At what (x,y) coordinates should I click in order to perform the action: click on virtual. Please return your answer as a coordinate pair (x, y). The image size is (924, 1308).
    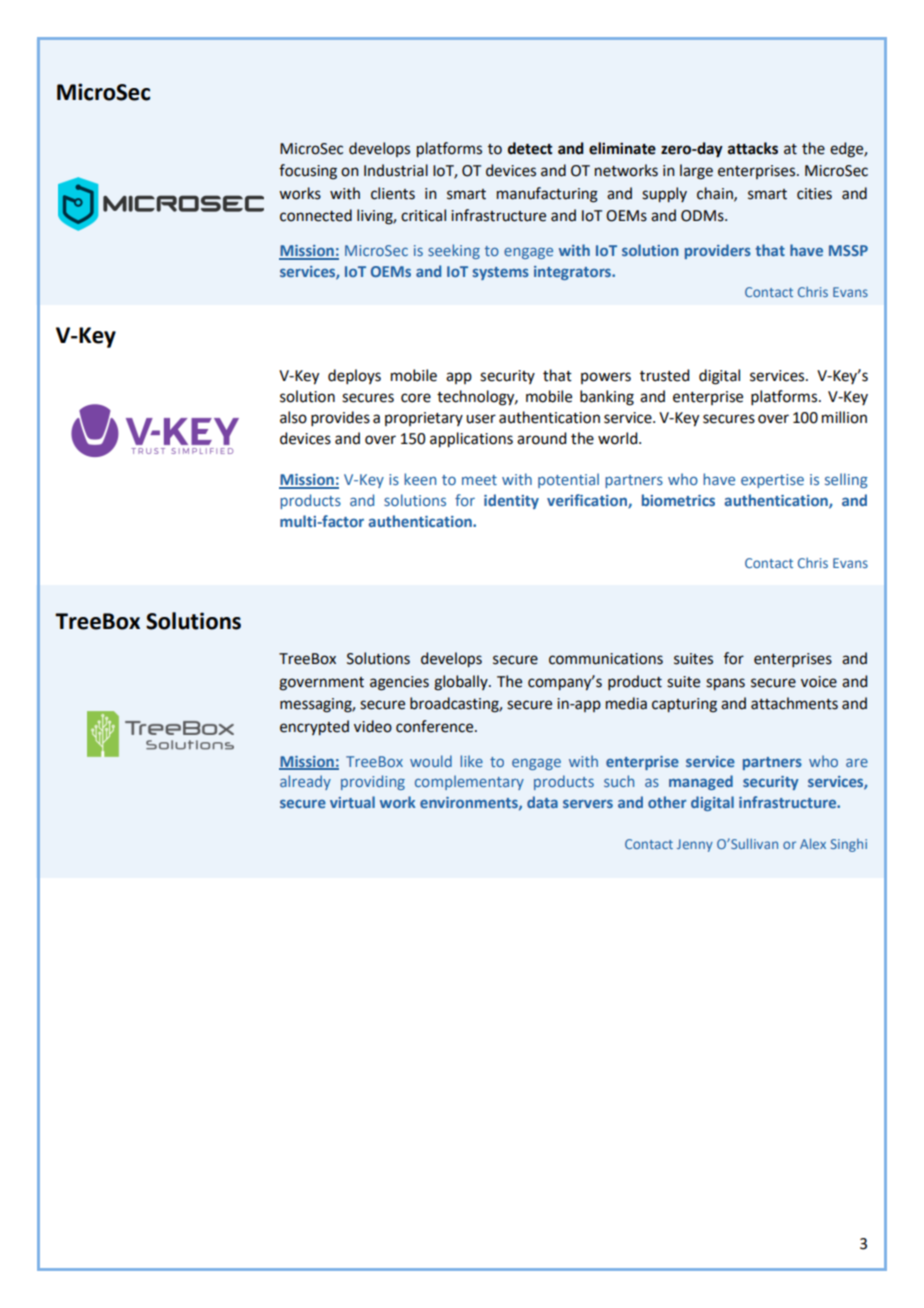
    Looking at the image, I should click on (352, 802).
